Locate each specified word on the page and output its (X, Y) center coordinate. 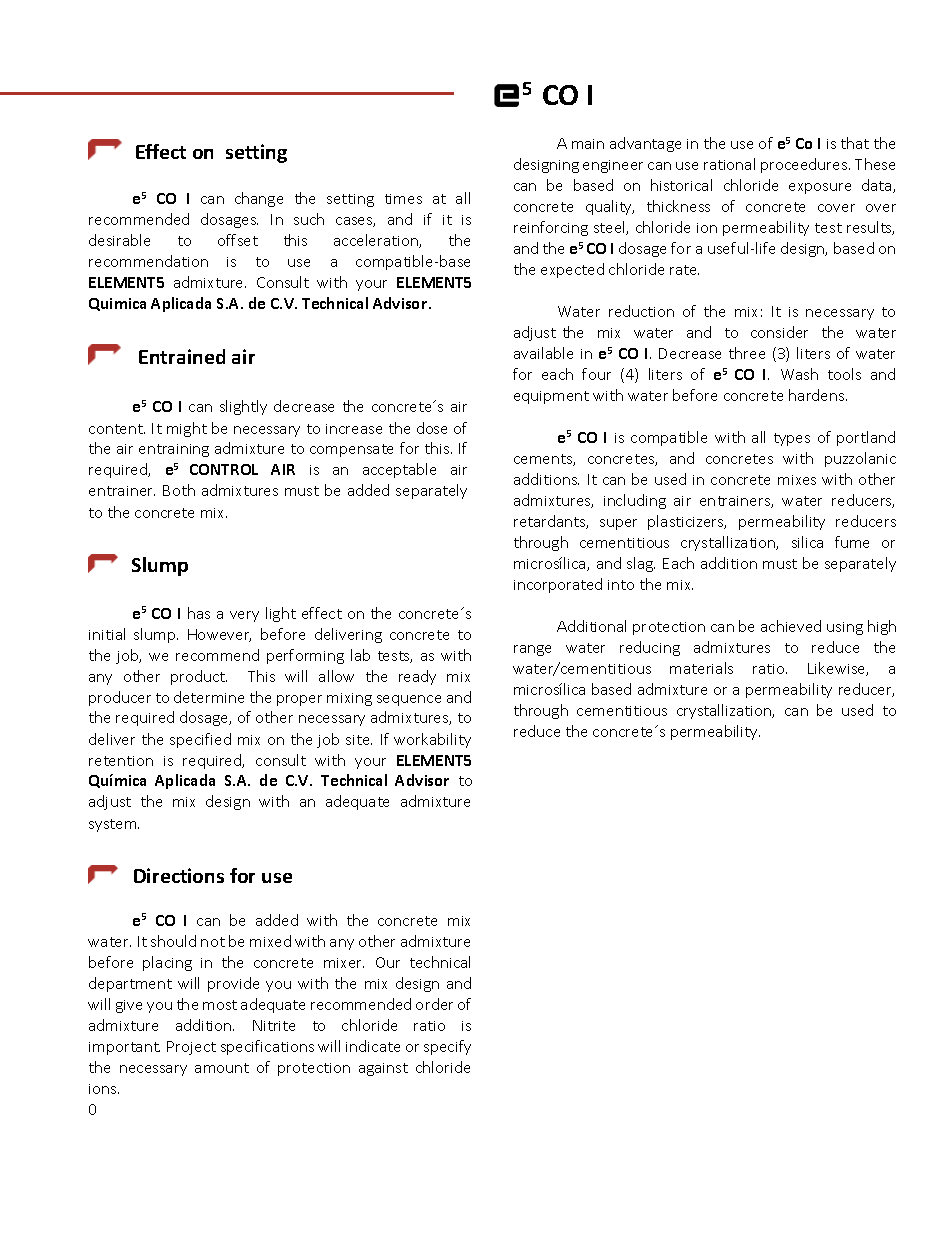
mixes (797, 480)
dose (432, 428)
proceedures (805, 165)
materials (701, 668)
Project (191, 1048)
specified (200, 740)
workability (432, 740)
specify (447, 1047)
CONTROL (224, 469)
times (403, 199)
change (259, 199)
